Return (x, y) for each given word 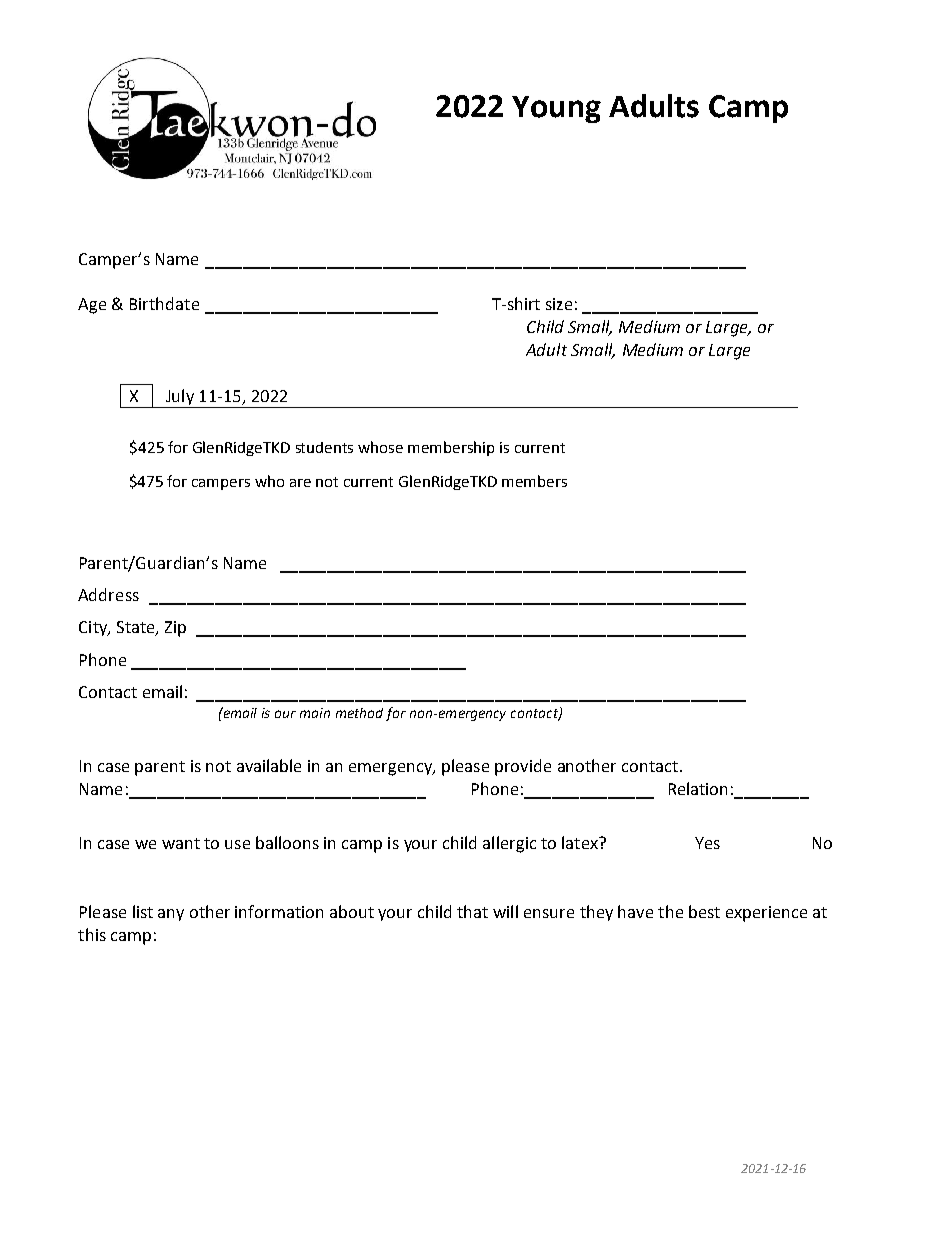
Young (556, 109)
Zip (175, 629)
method (359, 713)
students (324, 447)
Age (92, 306)
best (704, 911)
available (269, 765)
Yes (707, 843)
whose (380, 447)
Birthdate (164, 303)
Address (108, 594)
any (171, 915)
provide (523, 767)
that (472, 911)
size (559, 304)
